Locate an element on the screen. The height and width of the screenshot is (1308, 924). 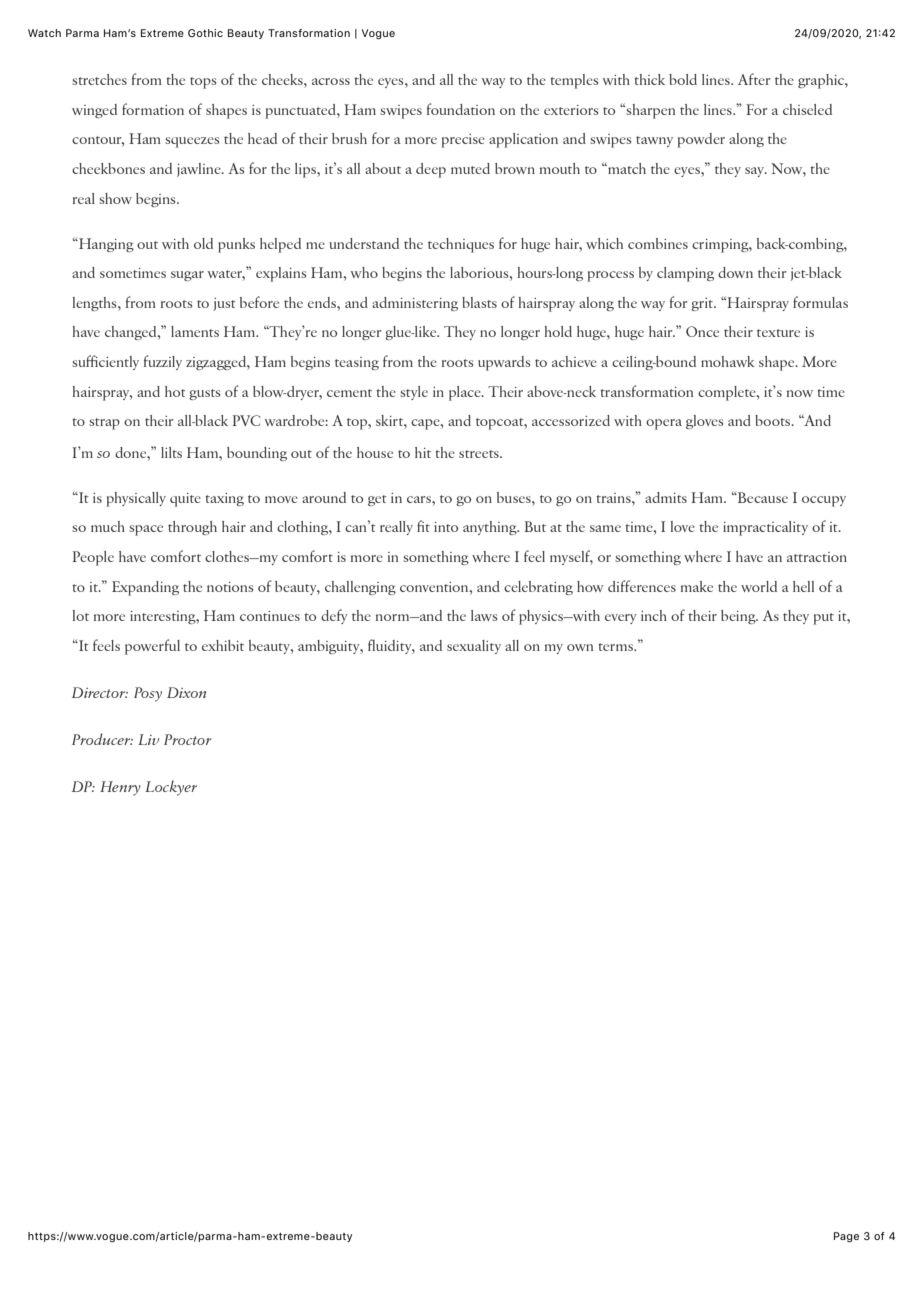
stretches is located at coordinates (99, 79).
